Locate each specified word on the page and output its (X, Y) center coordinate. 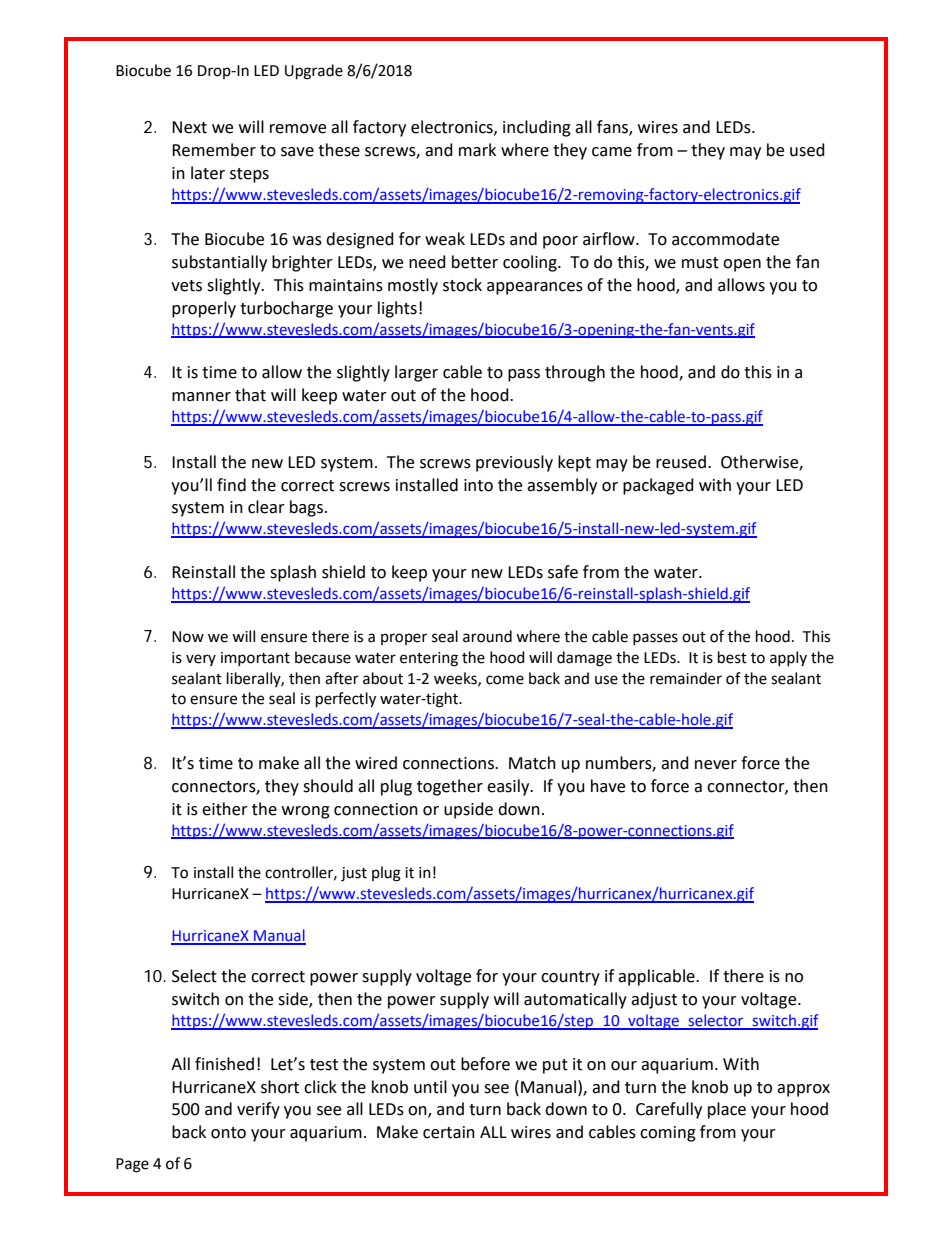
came (612, 152)
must (700, 263)
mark (477, 150)
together (450, 787)
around (487, 636)
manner (201, 397)
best (732, 657)
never (716, 765)
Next (189, 127)
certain (449, 1132)
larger (416, 373)
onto (228, 1133)
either (225, 809)
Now (188, 637)
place (727, 1110)
